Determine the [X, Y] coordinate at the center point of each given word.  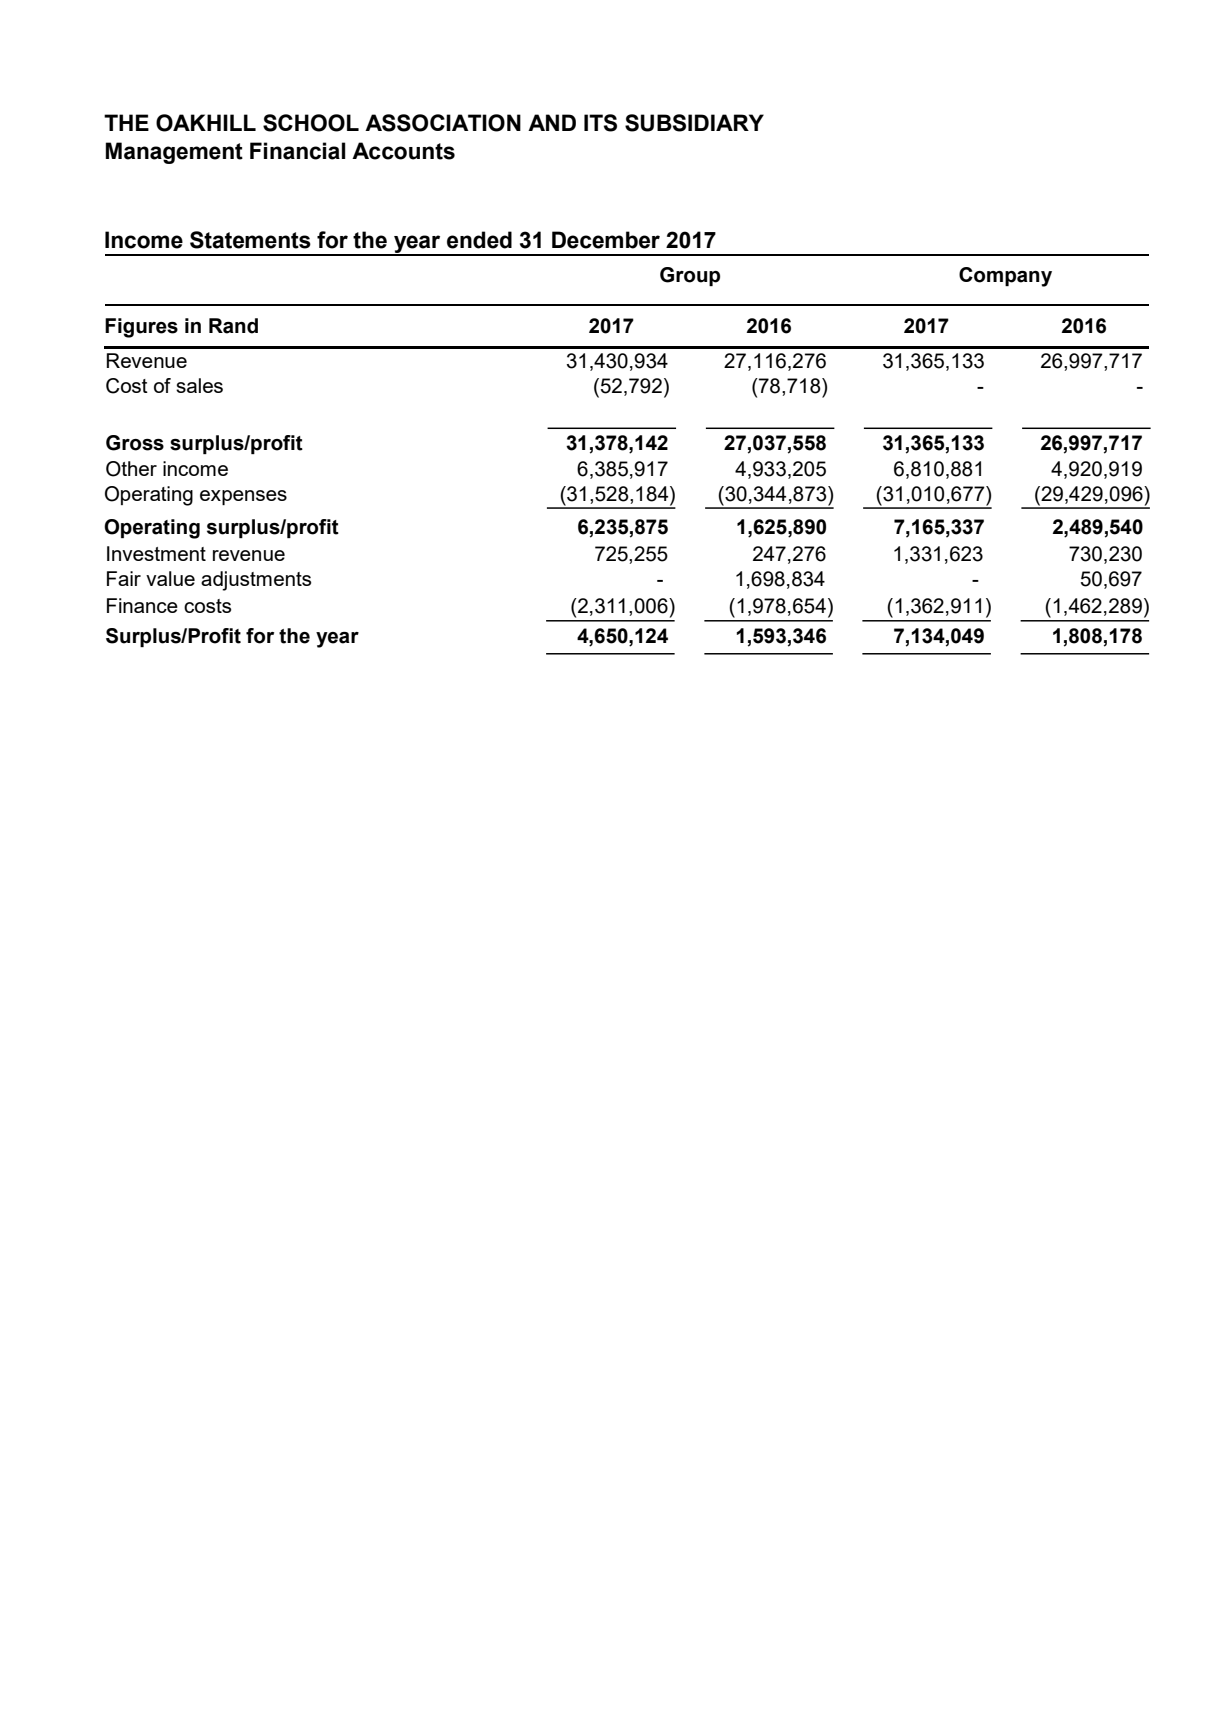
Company [1005, 277]
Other [131, 469]
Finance [142, 605]
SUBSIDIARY [694, 123]
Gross [135, 443]
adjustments [256, 581]
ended [479, 240]
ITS [600, 123]
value [170, 578]
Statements [250, 240]
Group [690, 276]
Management [174, 153]
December [606, 240]
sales [199, 385]
